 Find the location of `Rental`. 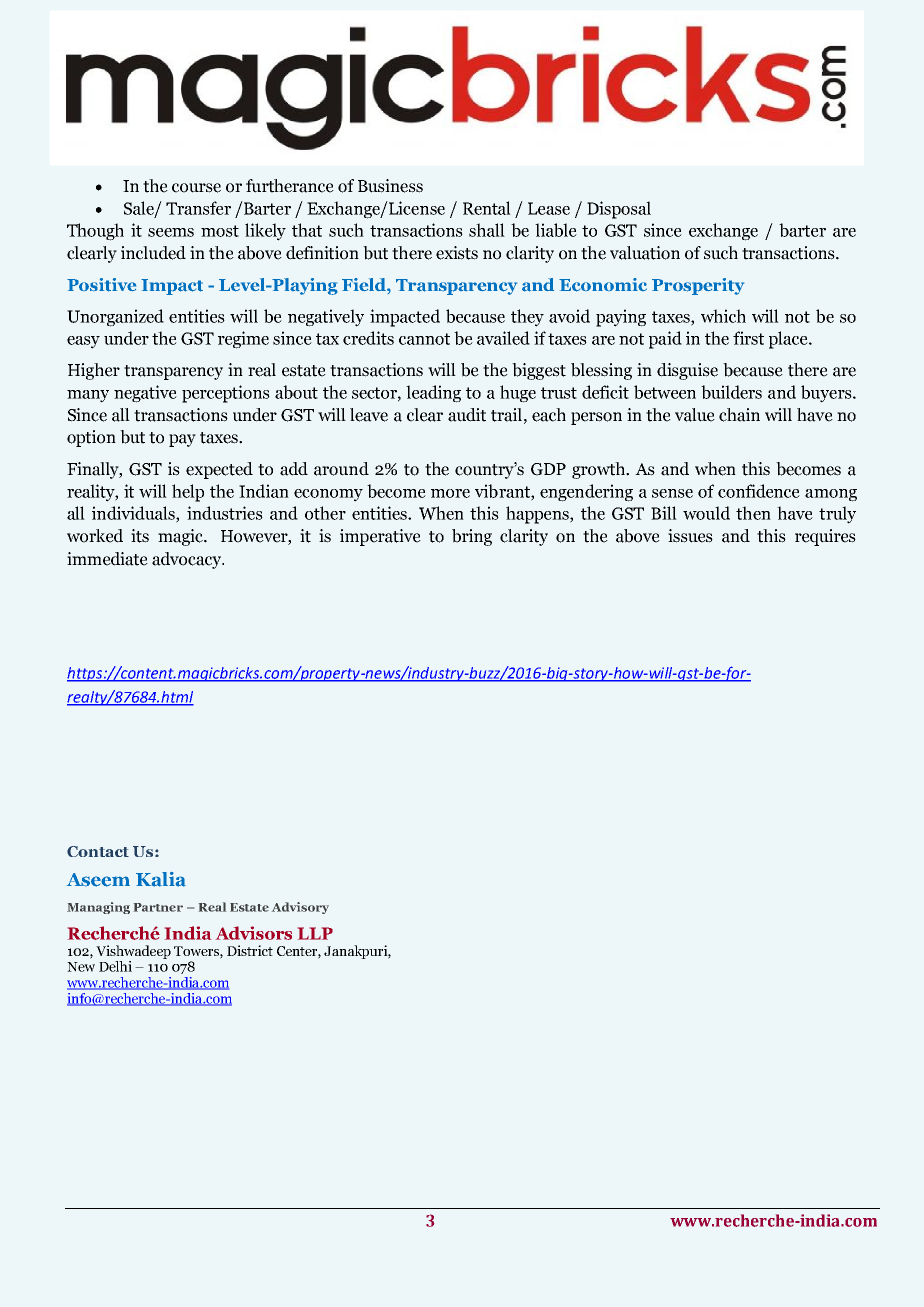

Rental is located at coordinates (487, 208).
